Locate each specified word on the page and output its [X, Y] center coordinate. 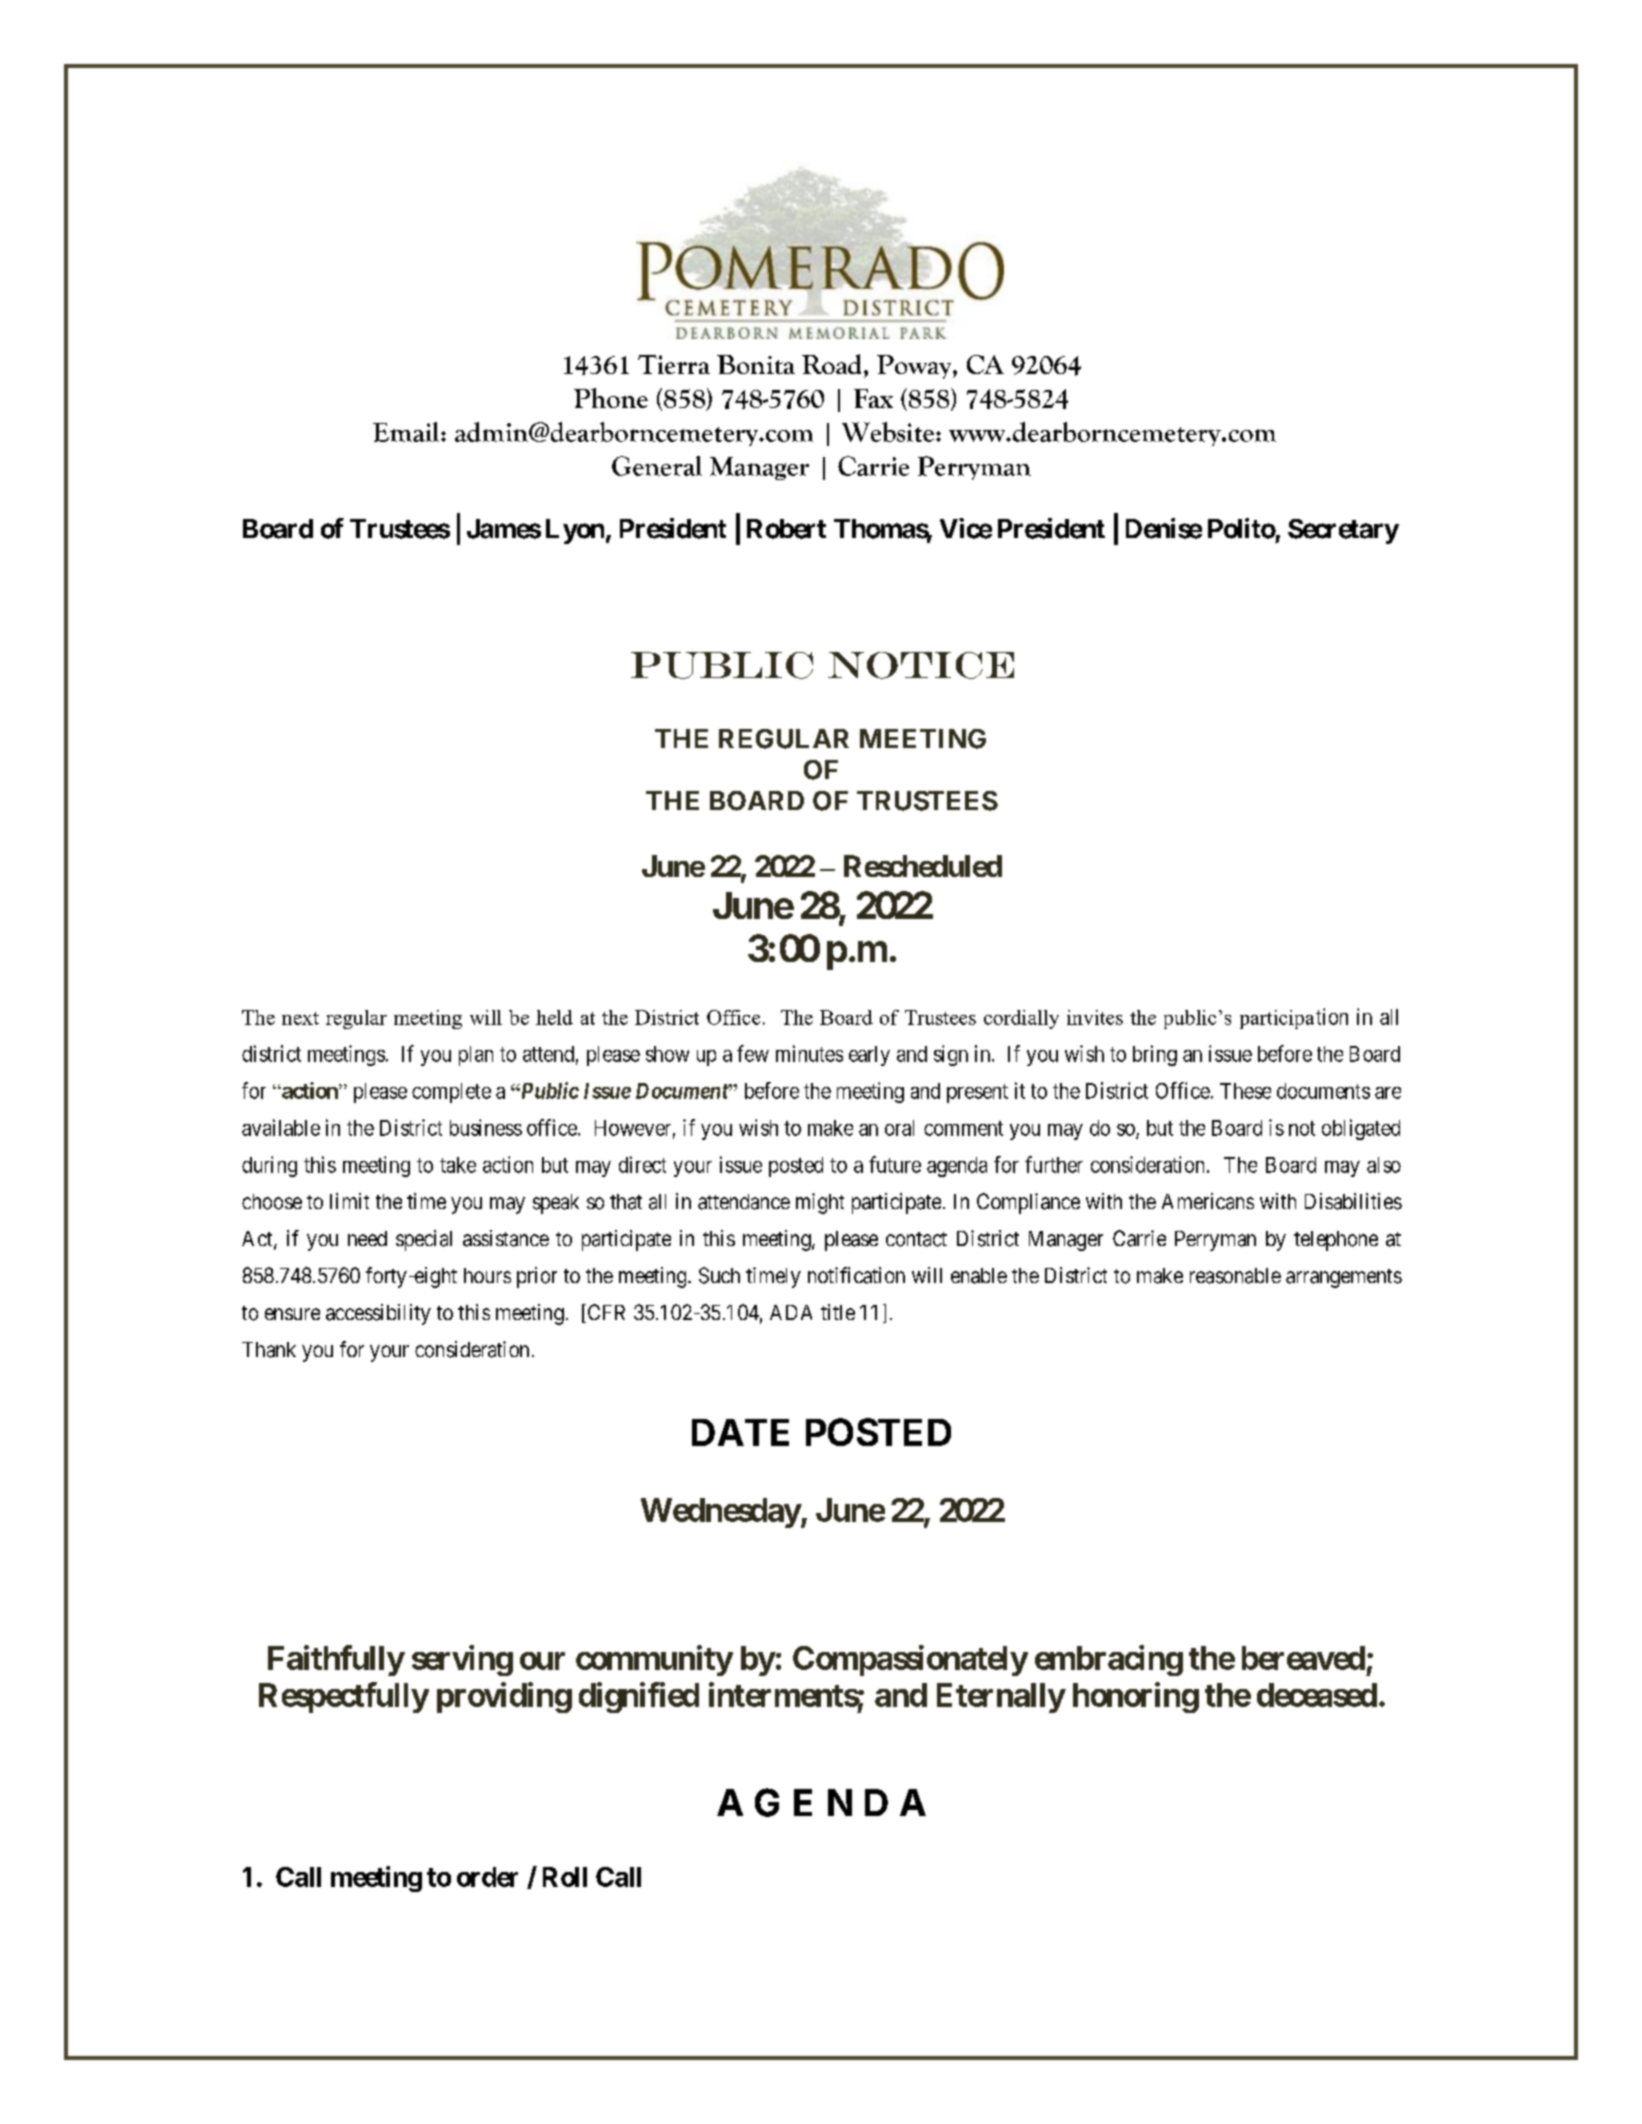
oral [899, 1128]
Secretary [1343, 531]
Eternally [1001, 1698]
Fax [873, 398]
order [487, 1877]
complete [451, 1093]
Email [407, 432]
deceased [1317, 1695]
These [1245, 1091]
